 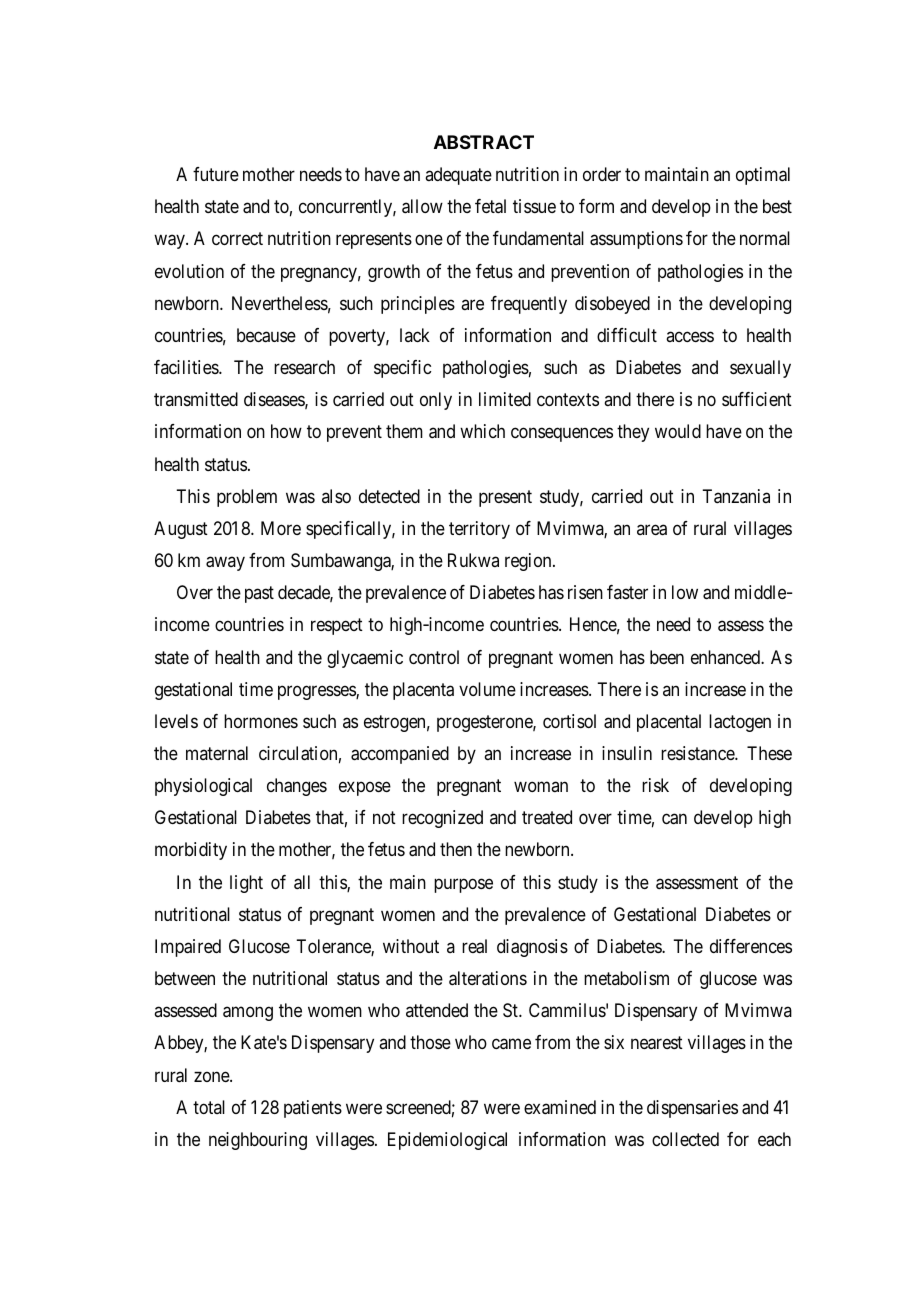 What do you see at coordinates (763, 176) in the screenshot?
I see `optimal` at bounding box center [763, 176].
